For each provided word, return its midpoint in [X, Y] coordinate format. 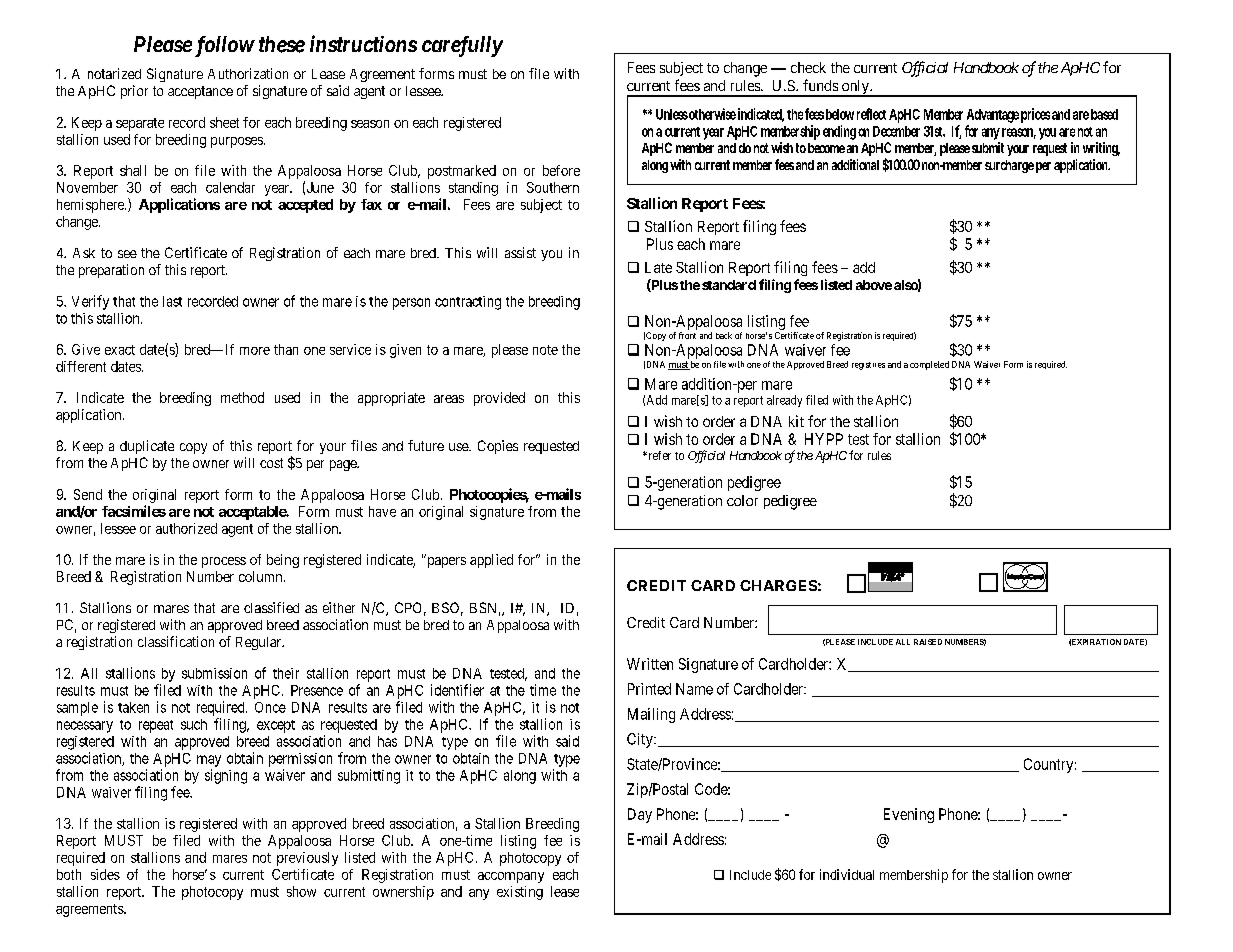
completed [929, 365]
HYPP [824, 439]
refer [658, 455]
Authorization [248, 73]
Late [658, 267]
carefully [462, 46]
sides [105, 874]
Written [650, 664]
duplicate [147, 447]
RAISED [928, 642]
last [172, 301]
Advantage [993, 116]
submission [214, 673]
